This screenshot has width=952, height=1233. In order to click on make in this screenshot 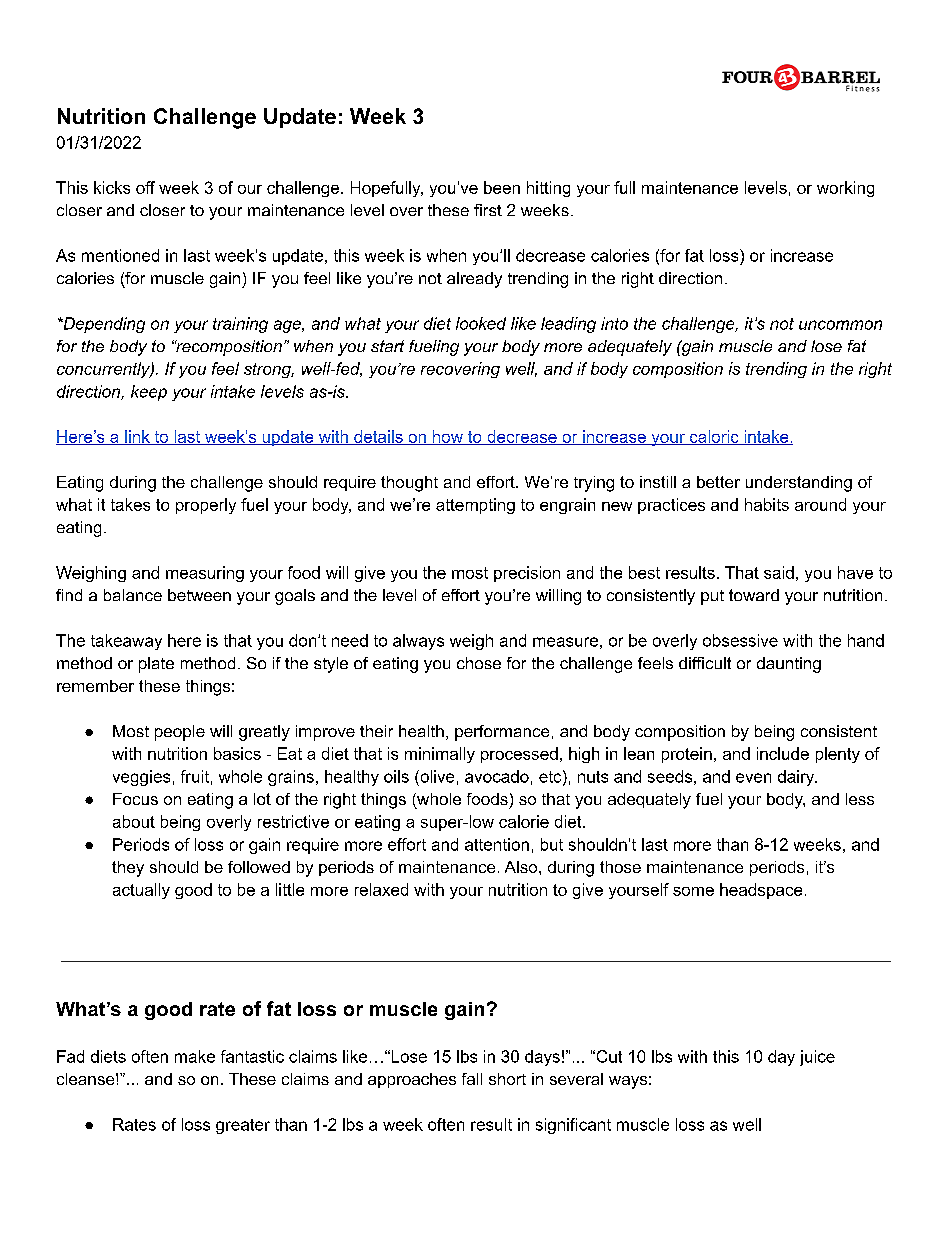, I will do `click(195, 1056)`.
